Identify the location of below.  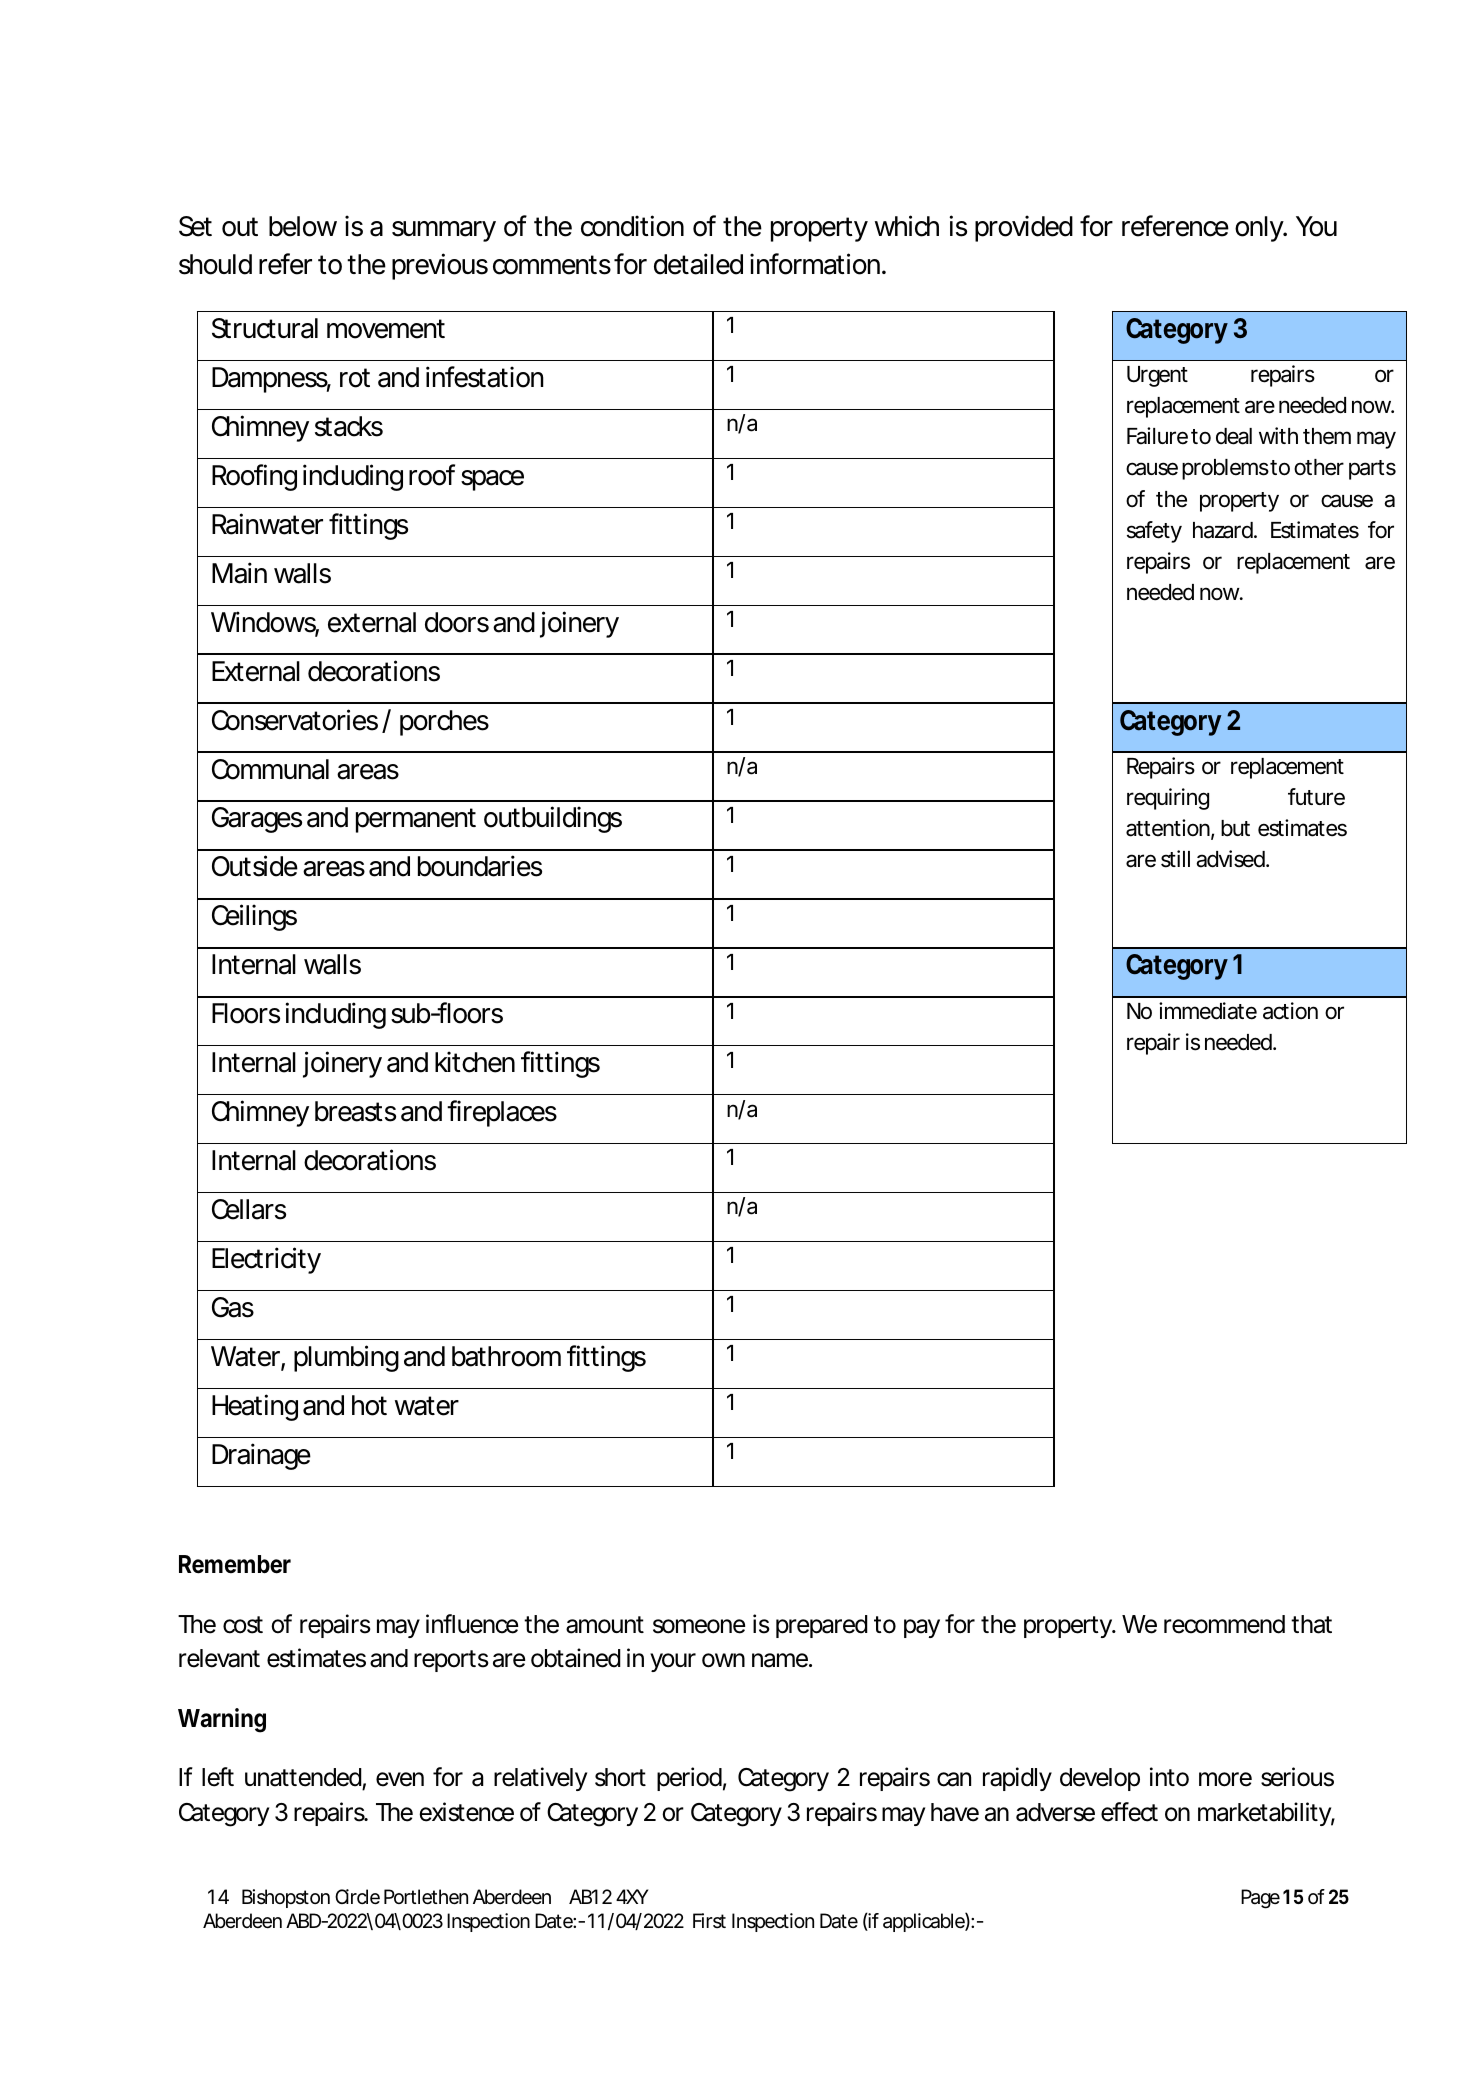
(303, 226).
